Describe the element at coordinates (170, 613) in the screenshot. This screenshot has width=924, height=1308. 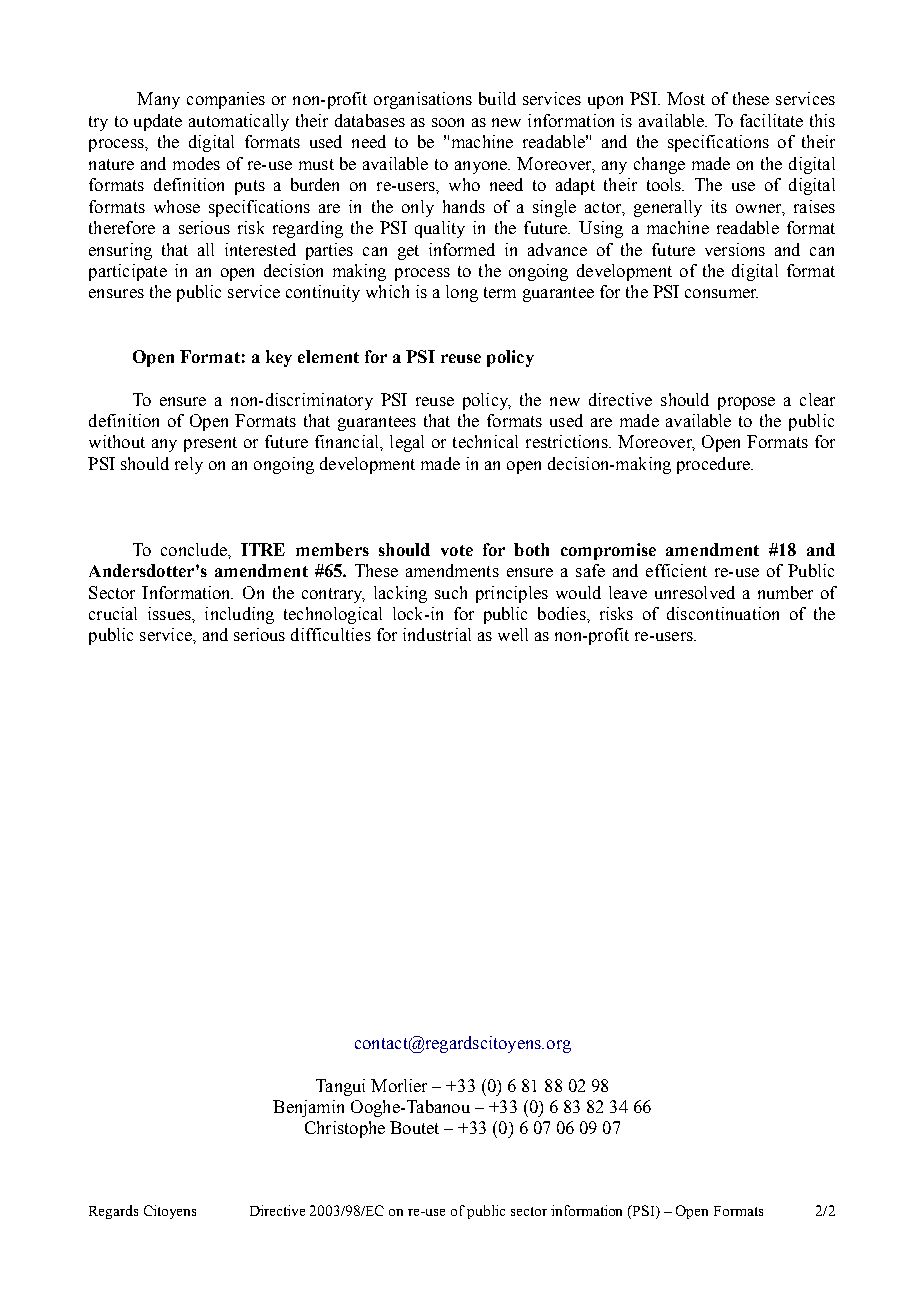
I see `issues` at that location.
